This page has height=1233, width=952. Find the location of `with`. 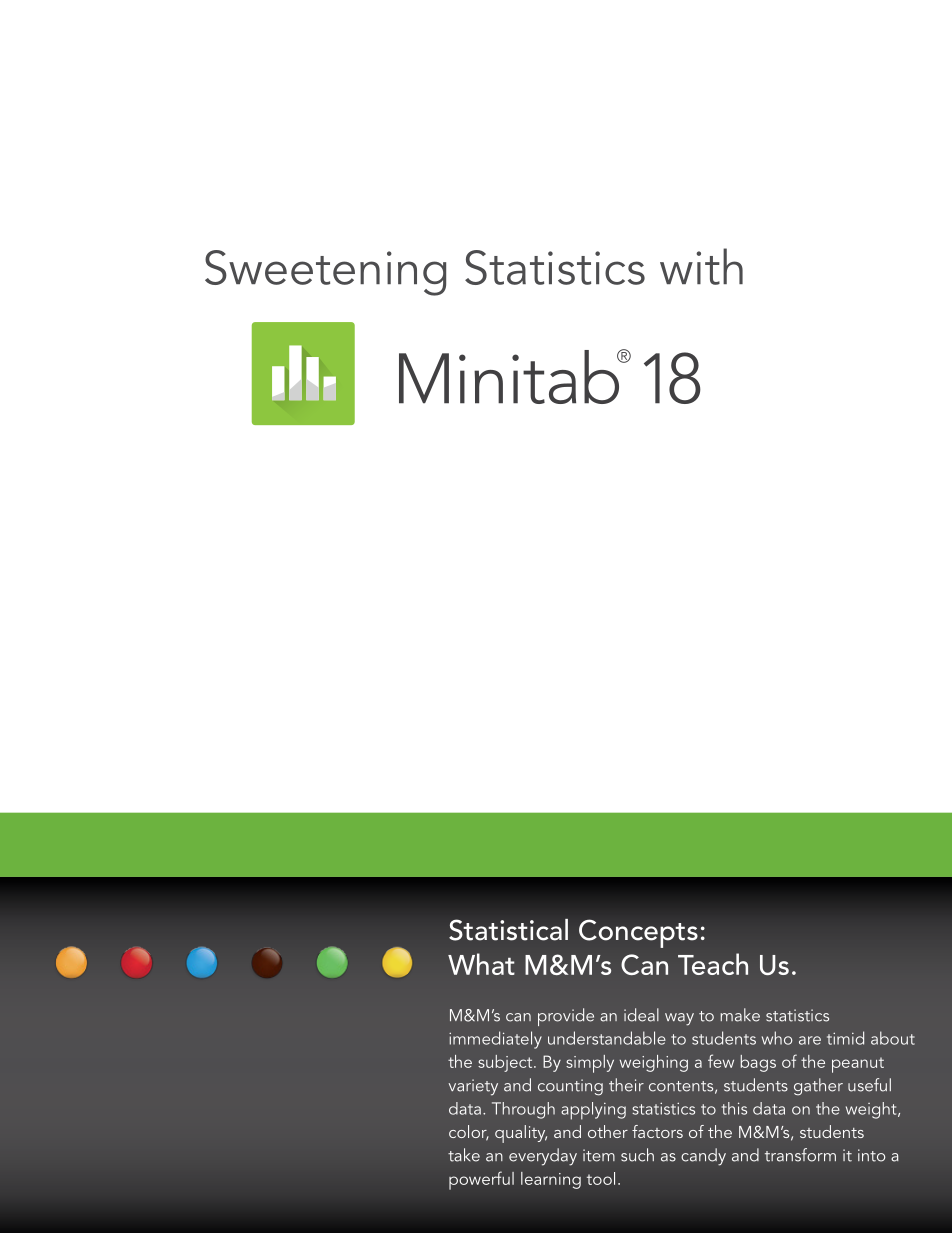

with is located at coordinates (701, 266).
